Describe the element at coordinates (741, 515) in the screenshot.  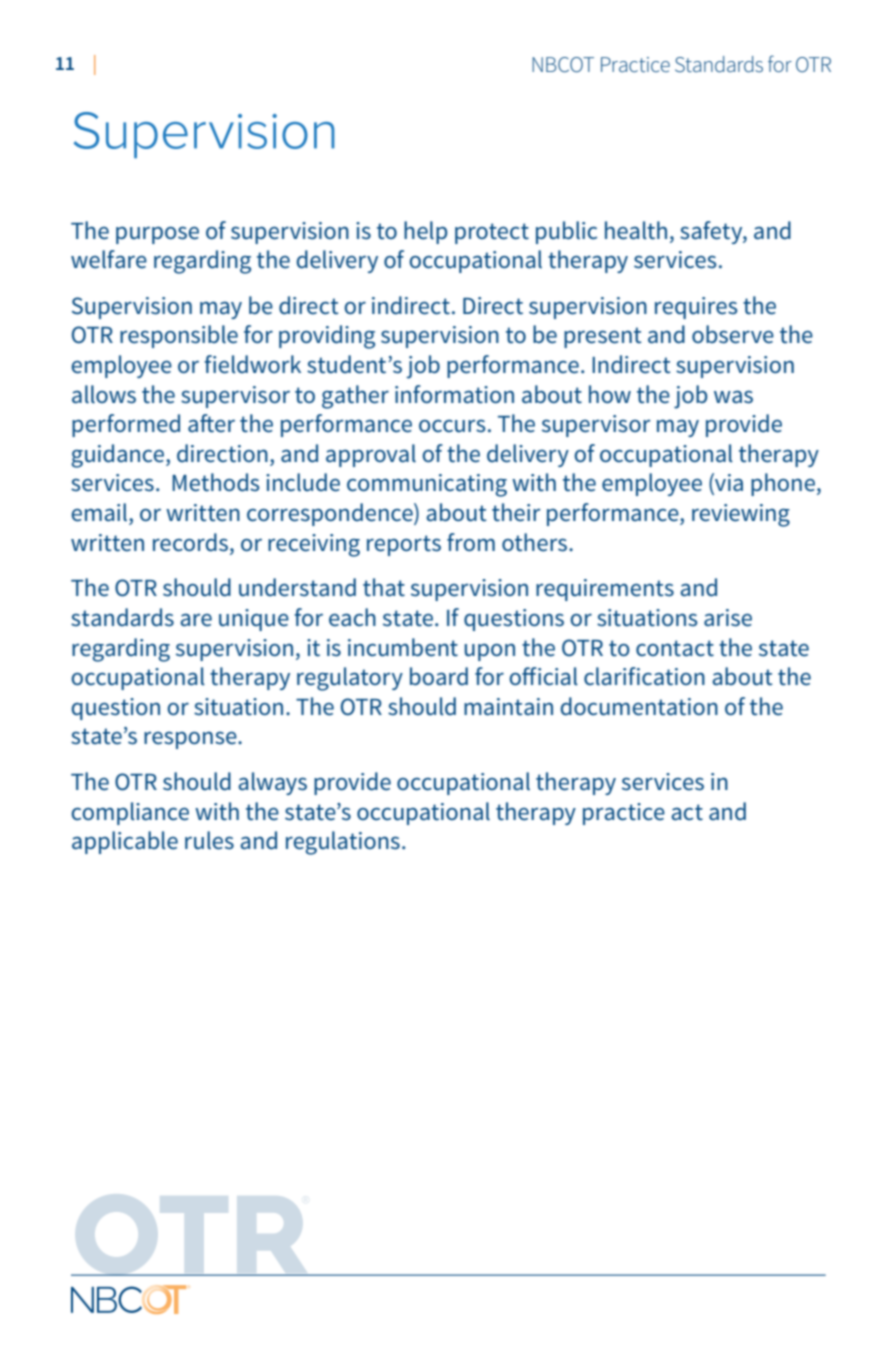
I see `reviewing` at that location.
